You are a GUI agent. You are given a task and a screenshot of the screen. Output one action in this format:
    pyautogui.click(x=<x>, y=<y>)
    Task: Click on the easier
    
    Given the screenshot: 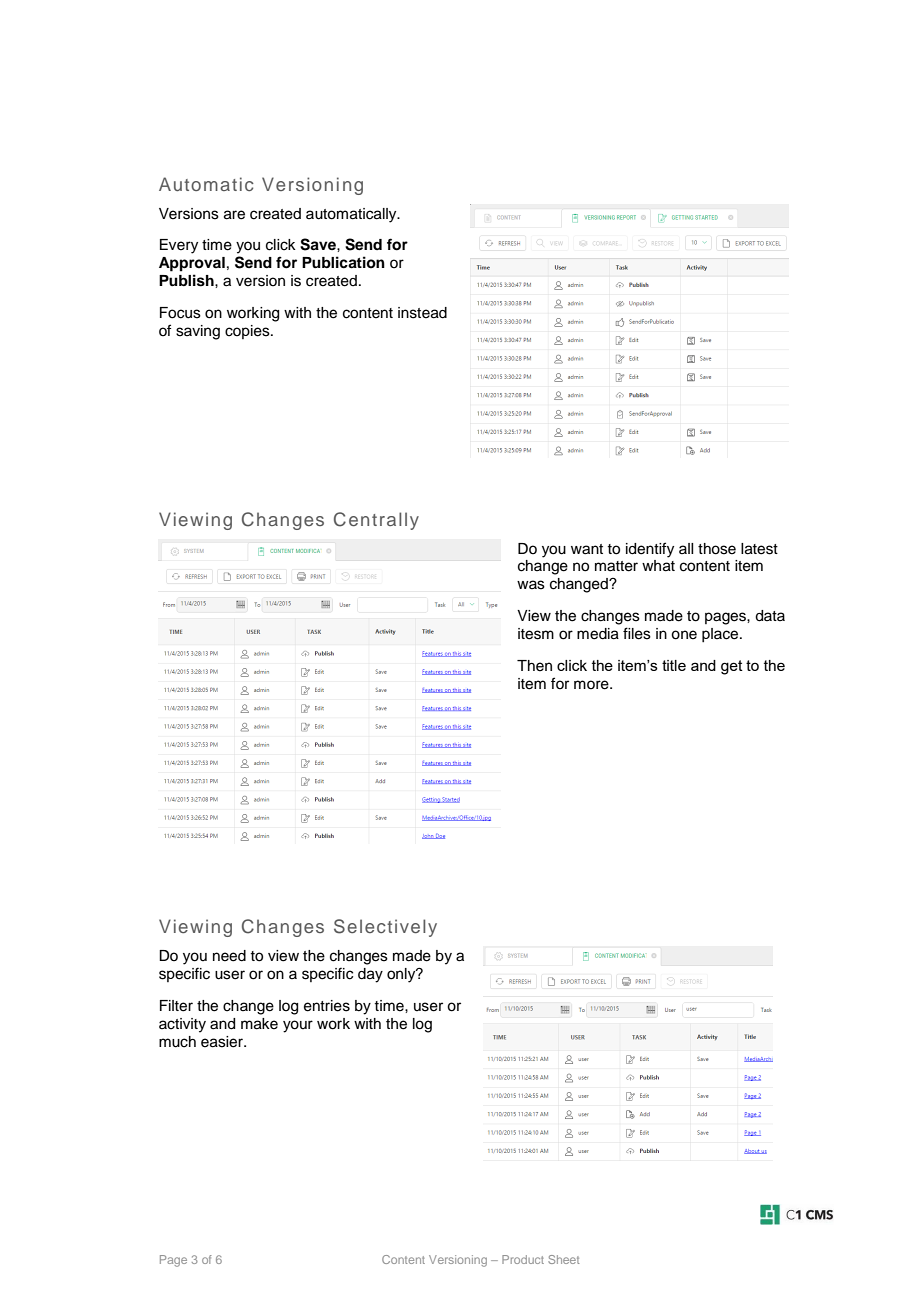 What is the action you would take?
    pyautogui.click(x=223, y=1042)
